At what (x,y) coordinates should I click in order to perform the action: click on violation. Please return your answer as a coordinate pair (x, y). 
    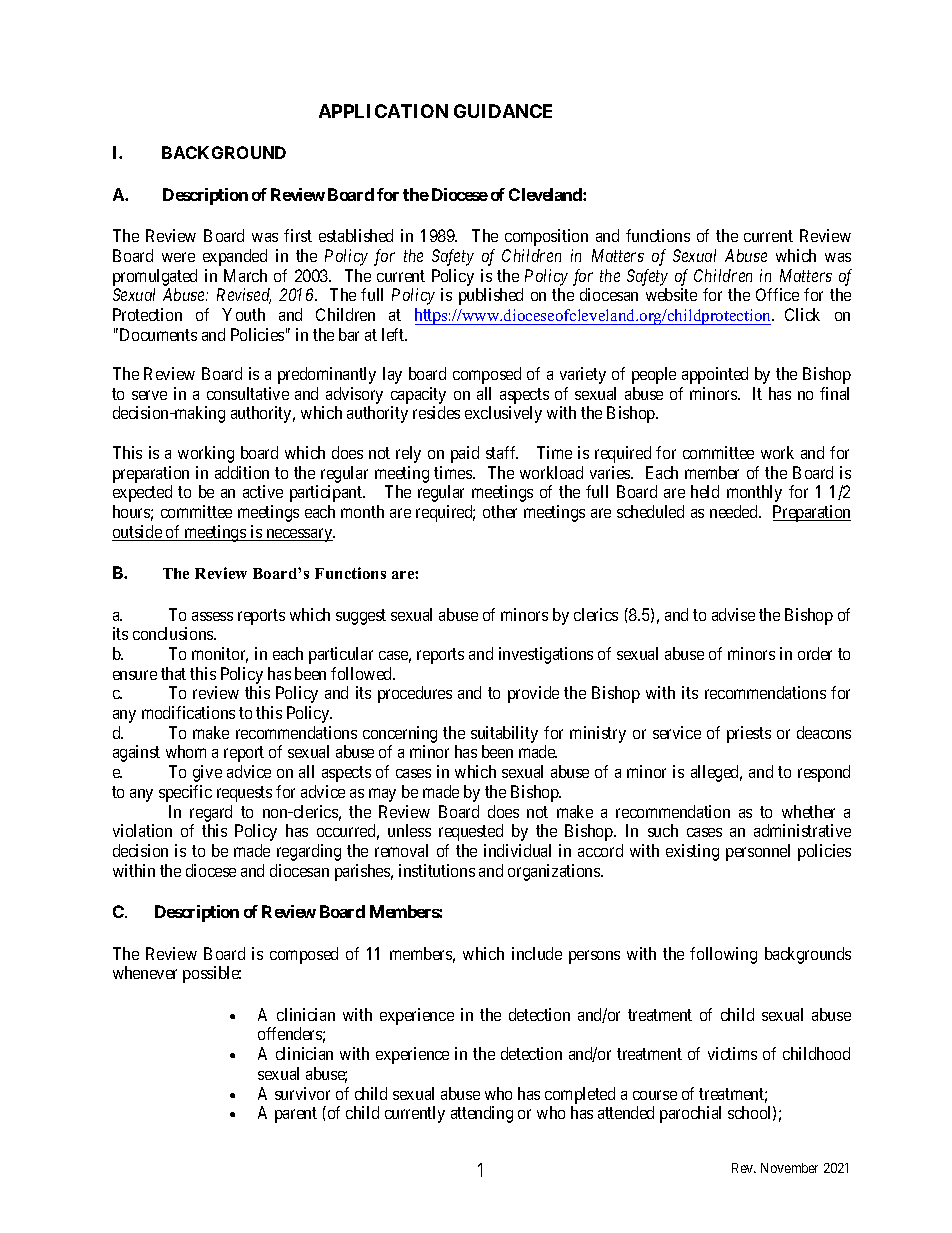
    Looking at the image, I should click on (142, 830).
